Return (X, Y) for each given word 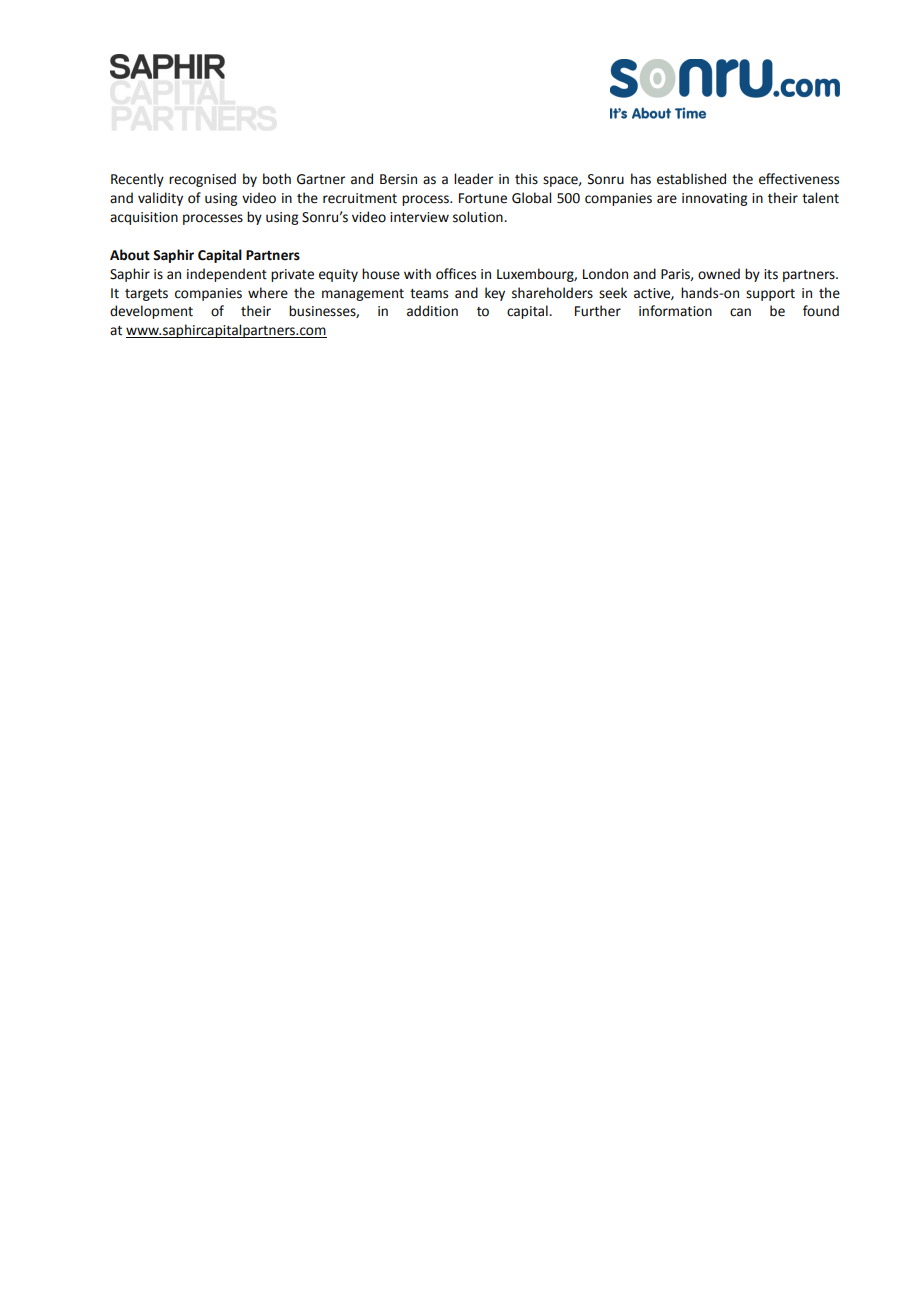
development (151, 312)
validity (160, 199)
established (691, 179)
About (130, 255)
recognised (202, 180)
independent (227, 275)
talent (820, 198)
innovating (714, 199)
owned (719, 274)
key (495, 294)
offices (456, 274)
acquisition (144, 218)
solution (479, 217)
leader (473, 179)
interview (419, 217)
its (771, 274)
